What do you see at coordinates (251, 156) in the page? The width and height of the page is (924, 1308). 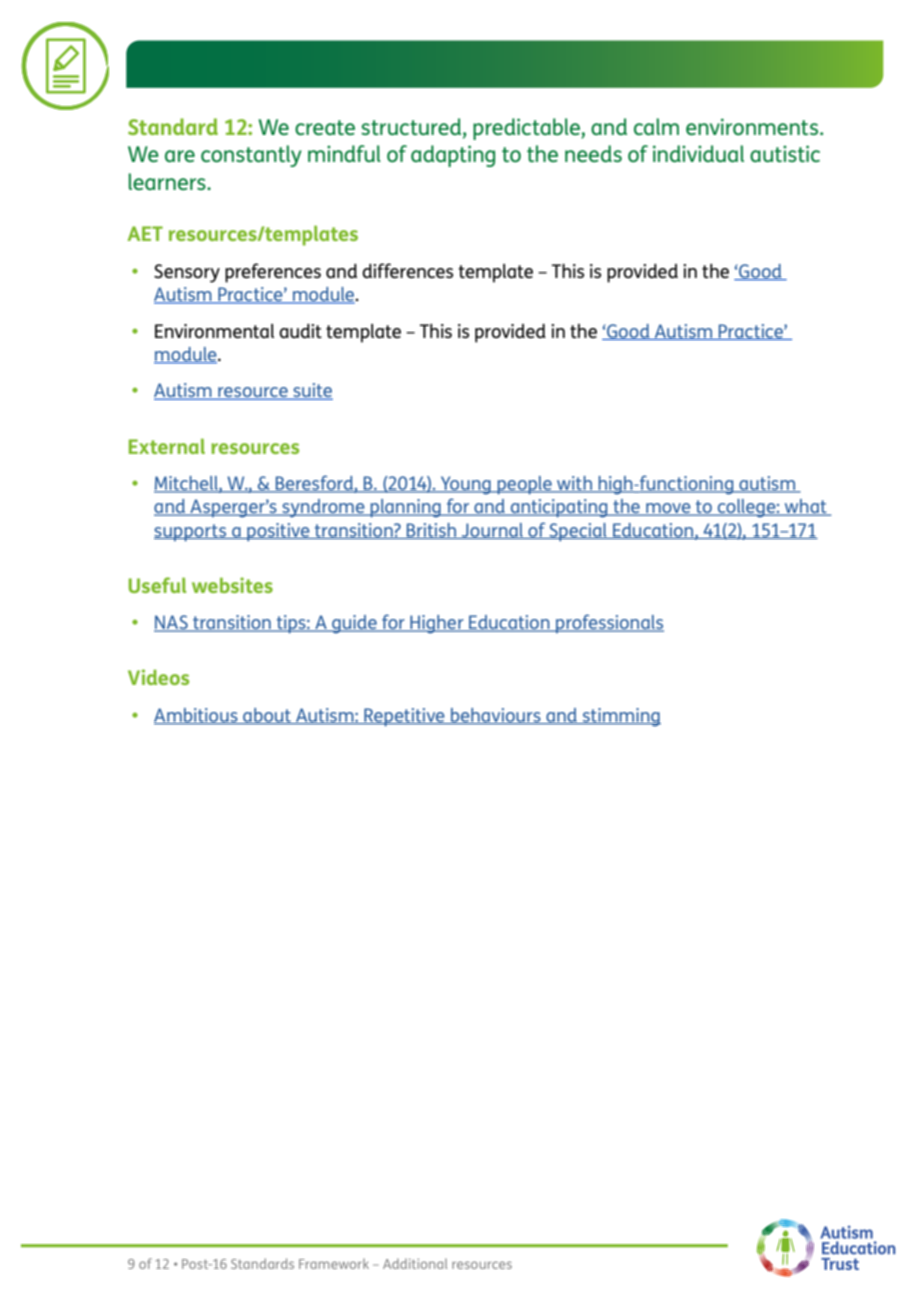 I see `constantly` at bounding box center [251, 156].
